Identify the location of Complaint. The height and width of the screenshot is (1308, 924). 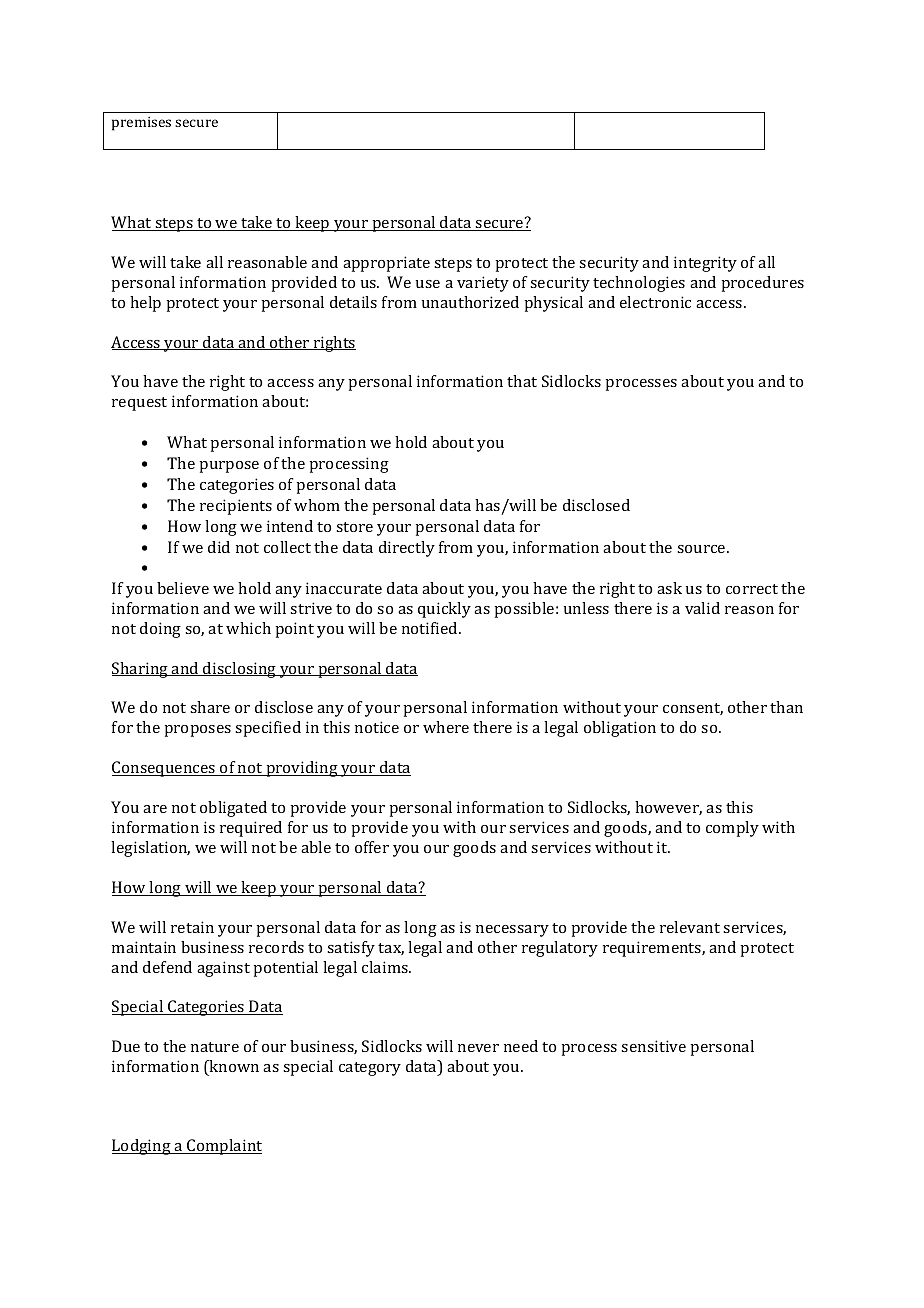
(223, 1147).
